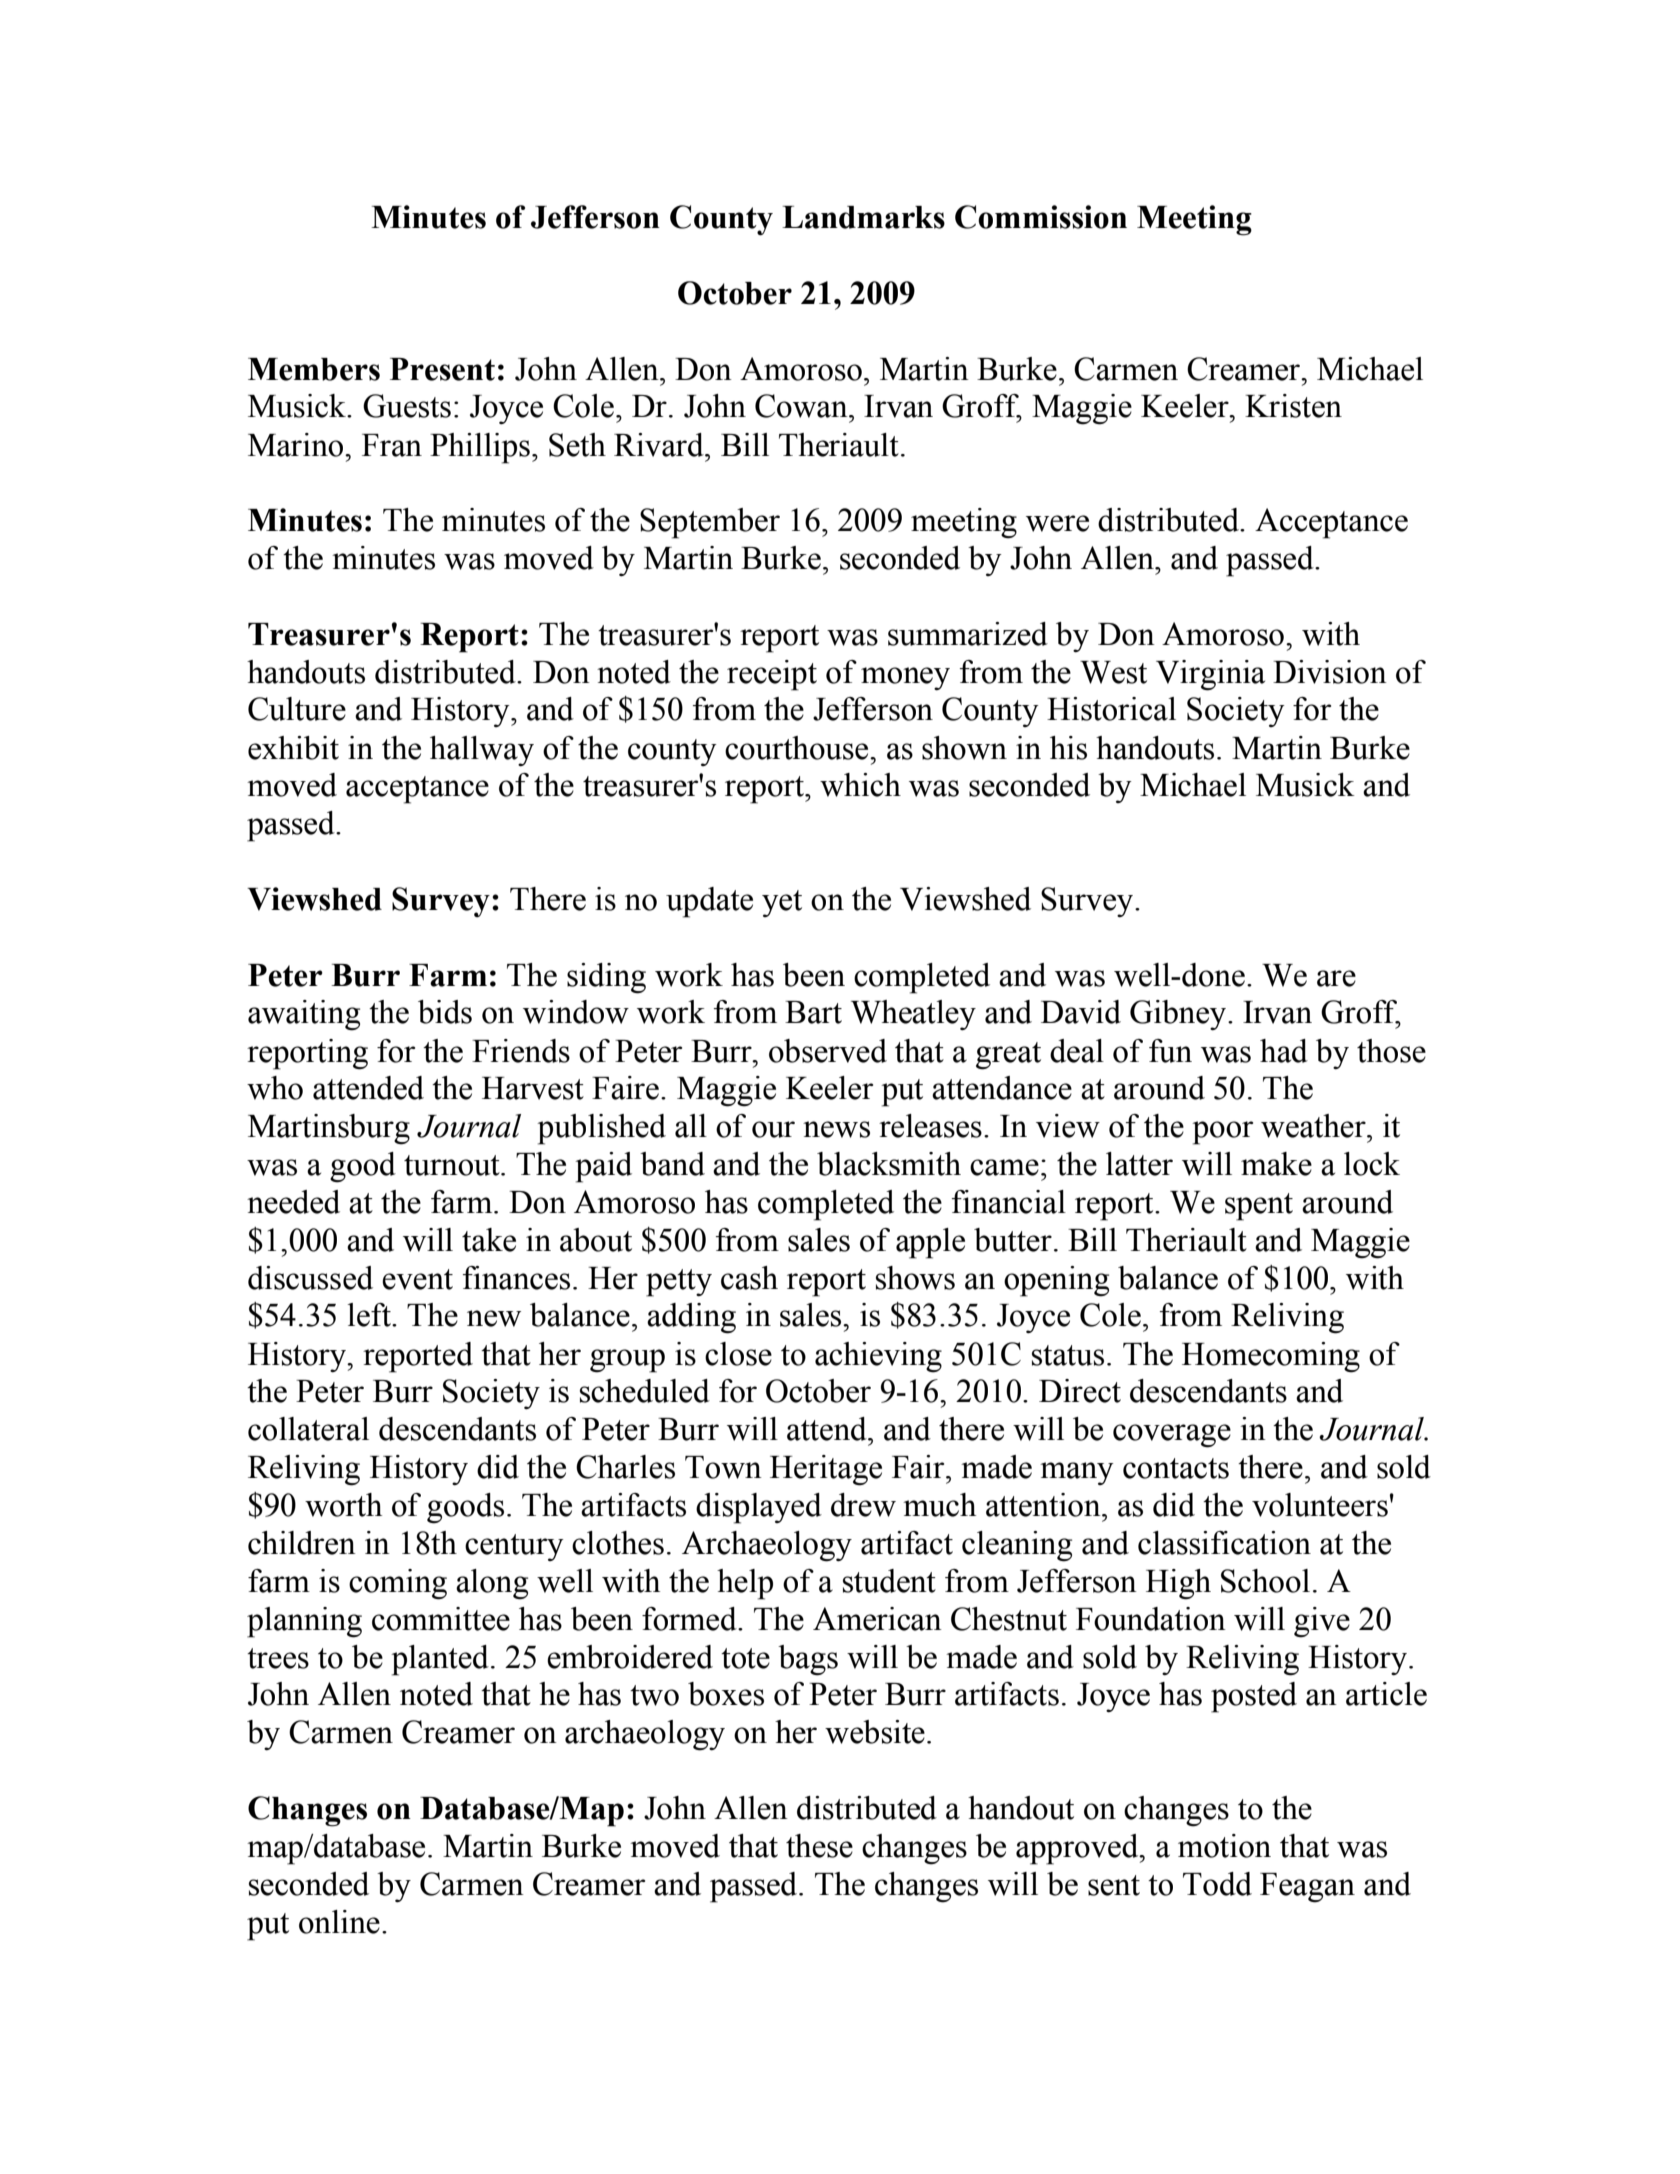 Image resolution: width=1680 pixels, height=2174 pixels. What do you see at coordinates (819, 1846) in the screenshot?
I see `these` at bounding box center [819, 1846].
